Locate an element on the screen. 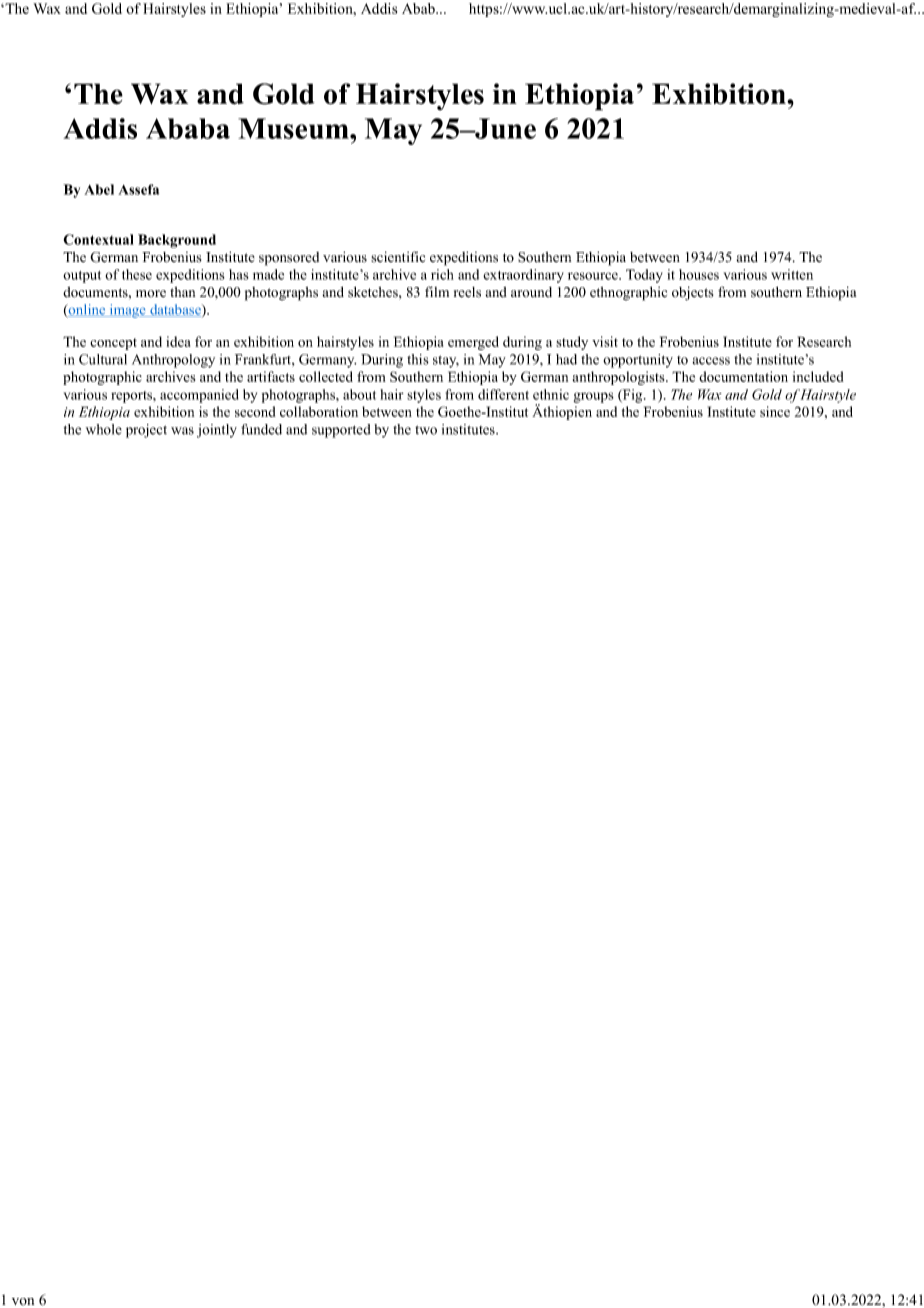  two is located at coordinates (426, 430).
